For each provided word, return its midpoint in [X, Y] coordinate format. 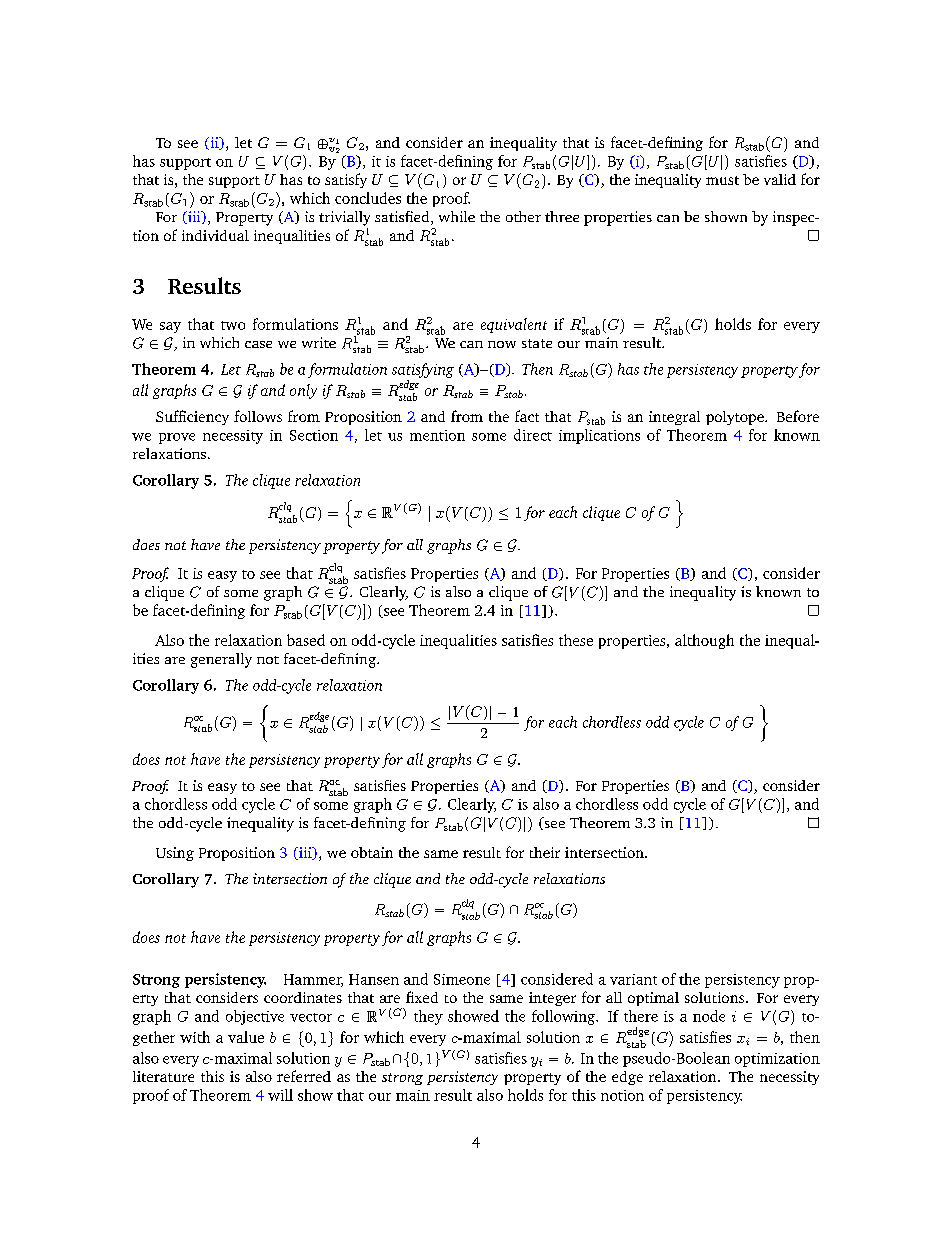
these [576, 640]
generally [221, 660]
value [246, 1037]
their [545, 852]
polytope [736, 418]
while [457, 216]
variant [633, 979]
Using [175, 854]
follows [258, 416]
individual [215, 235]
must [722, 180]
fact [527, 416]
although [704, 641]
